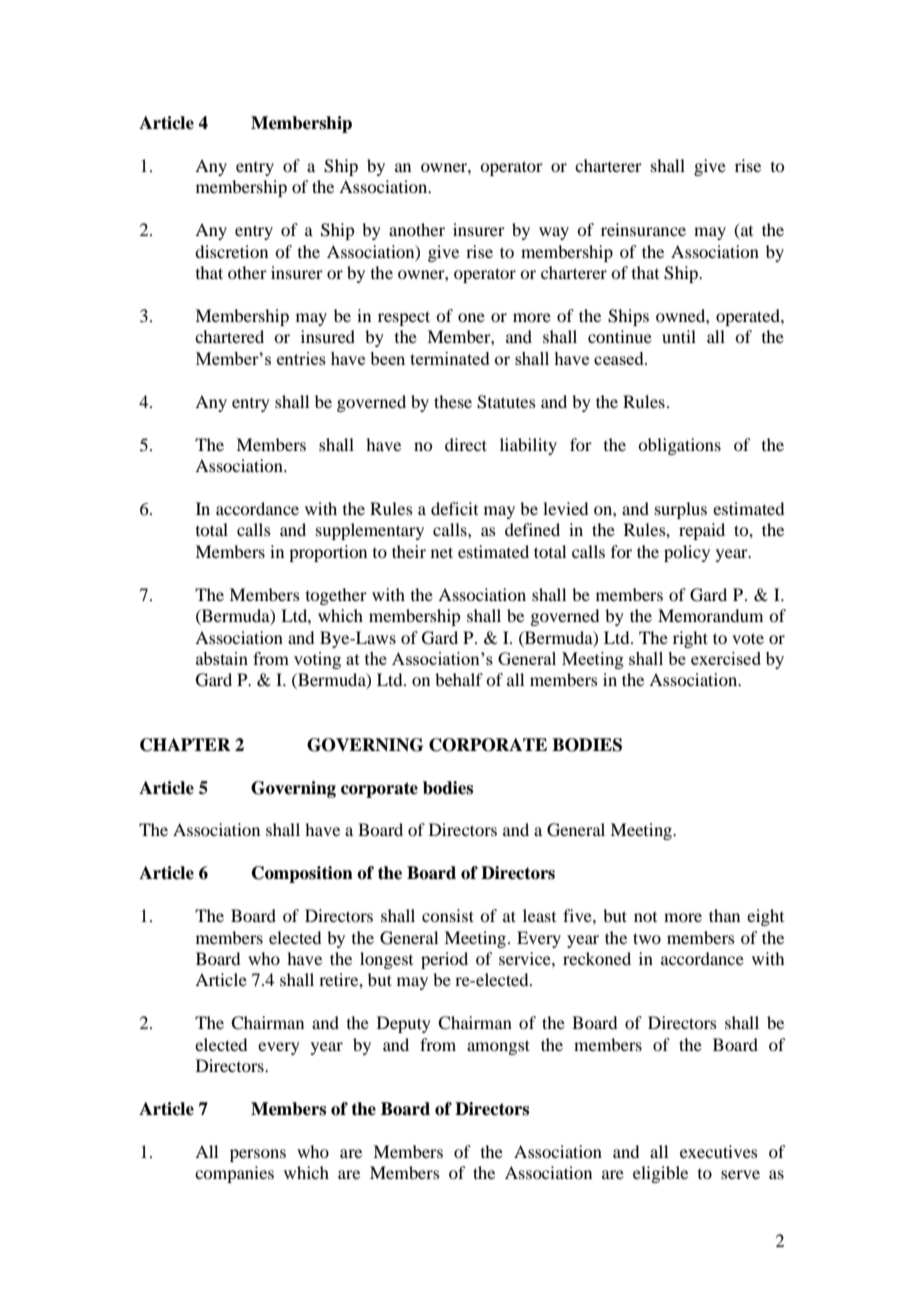  Describe the element at coordinates (231, 251) in the screenshot. I see `discretion` at that location.
